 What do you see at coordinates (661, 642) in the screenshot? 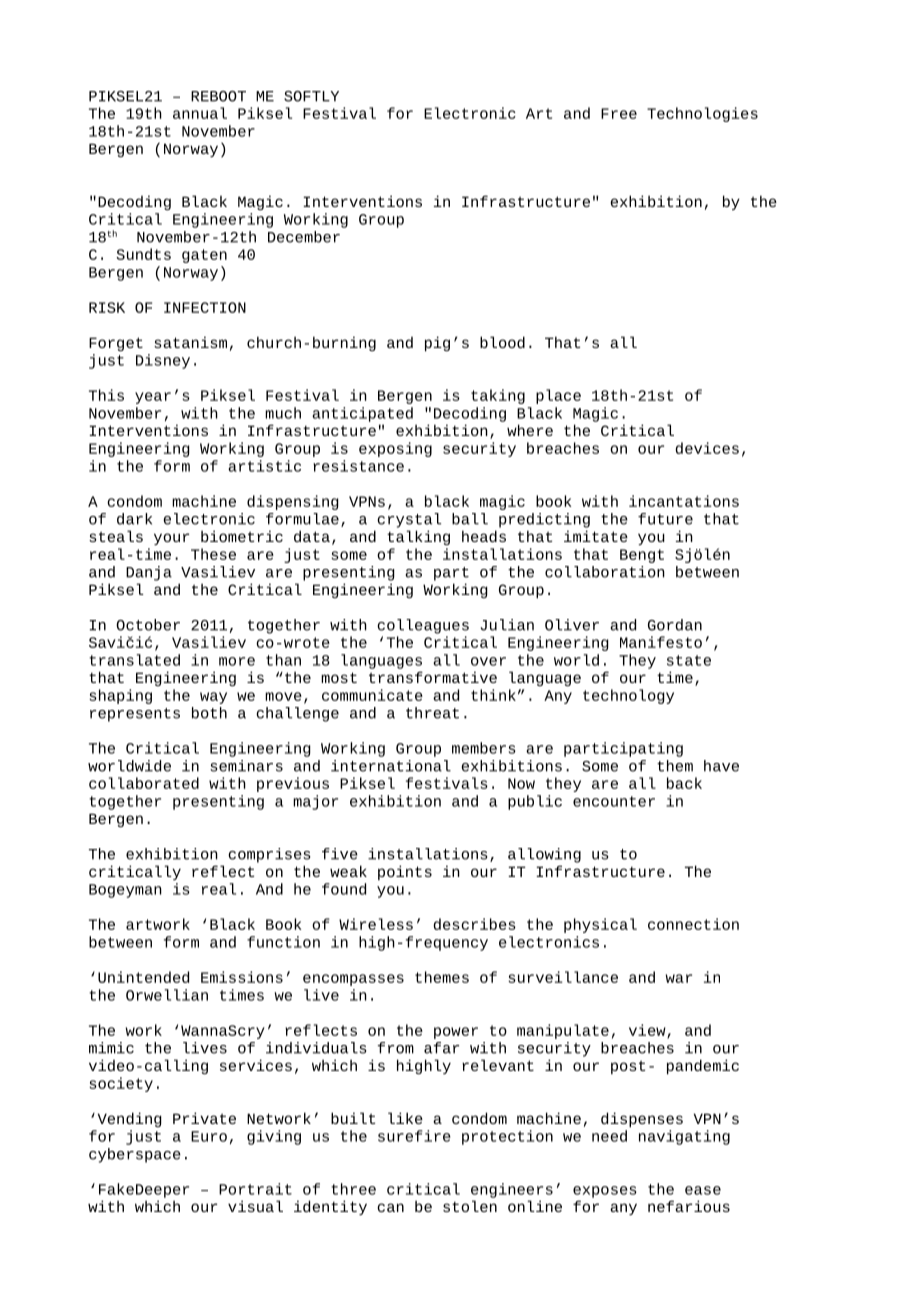
I see `Manifesto` at bounding box center [661, 642].
